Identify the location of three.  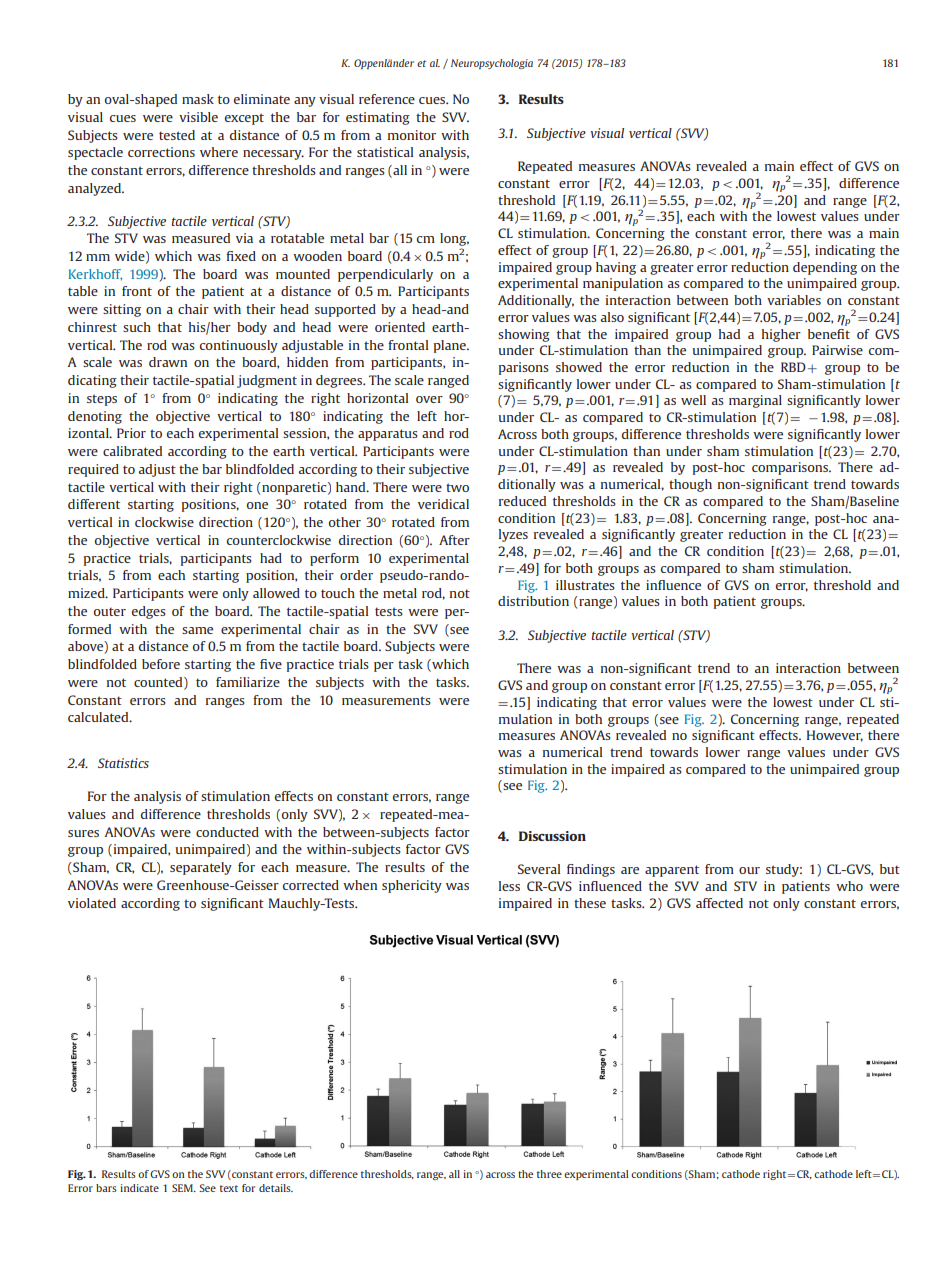
(549, 1174).
